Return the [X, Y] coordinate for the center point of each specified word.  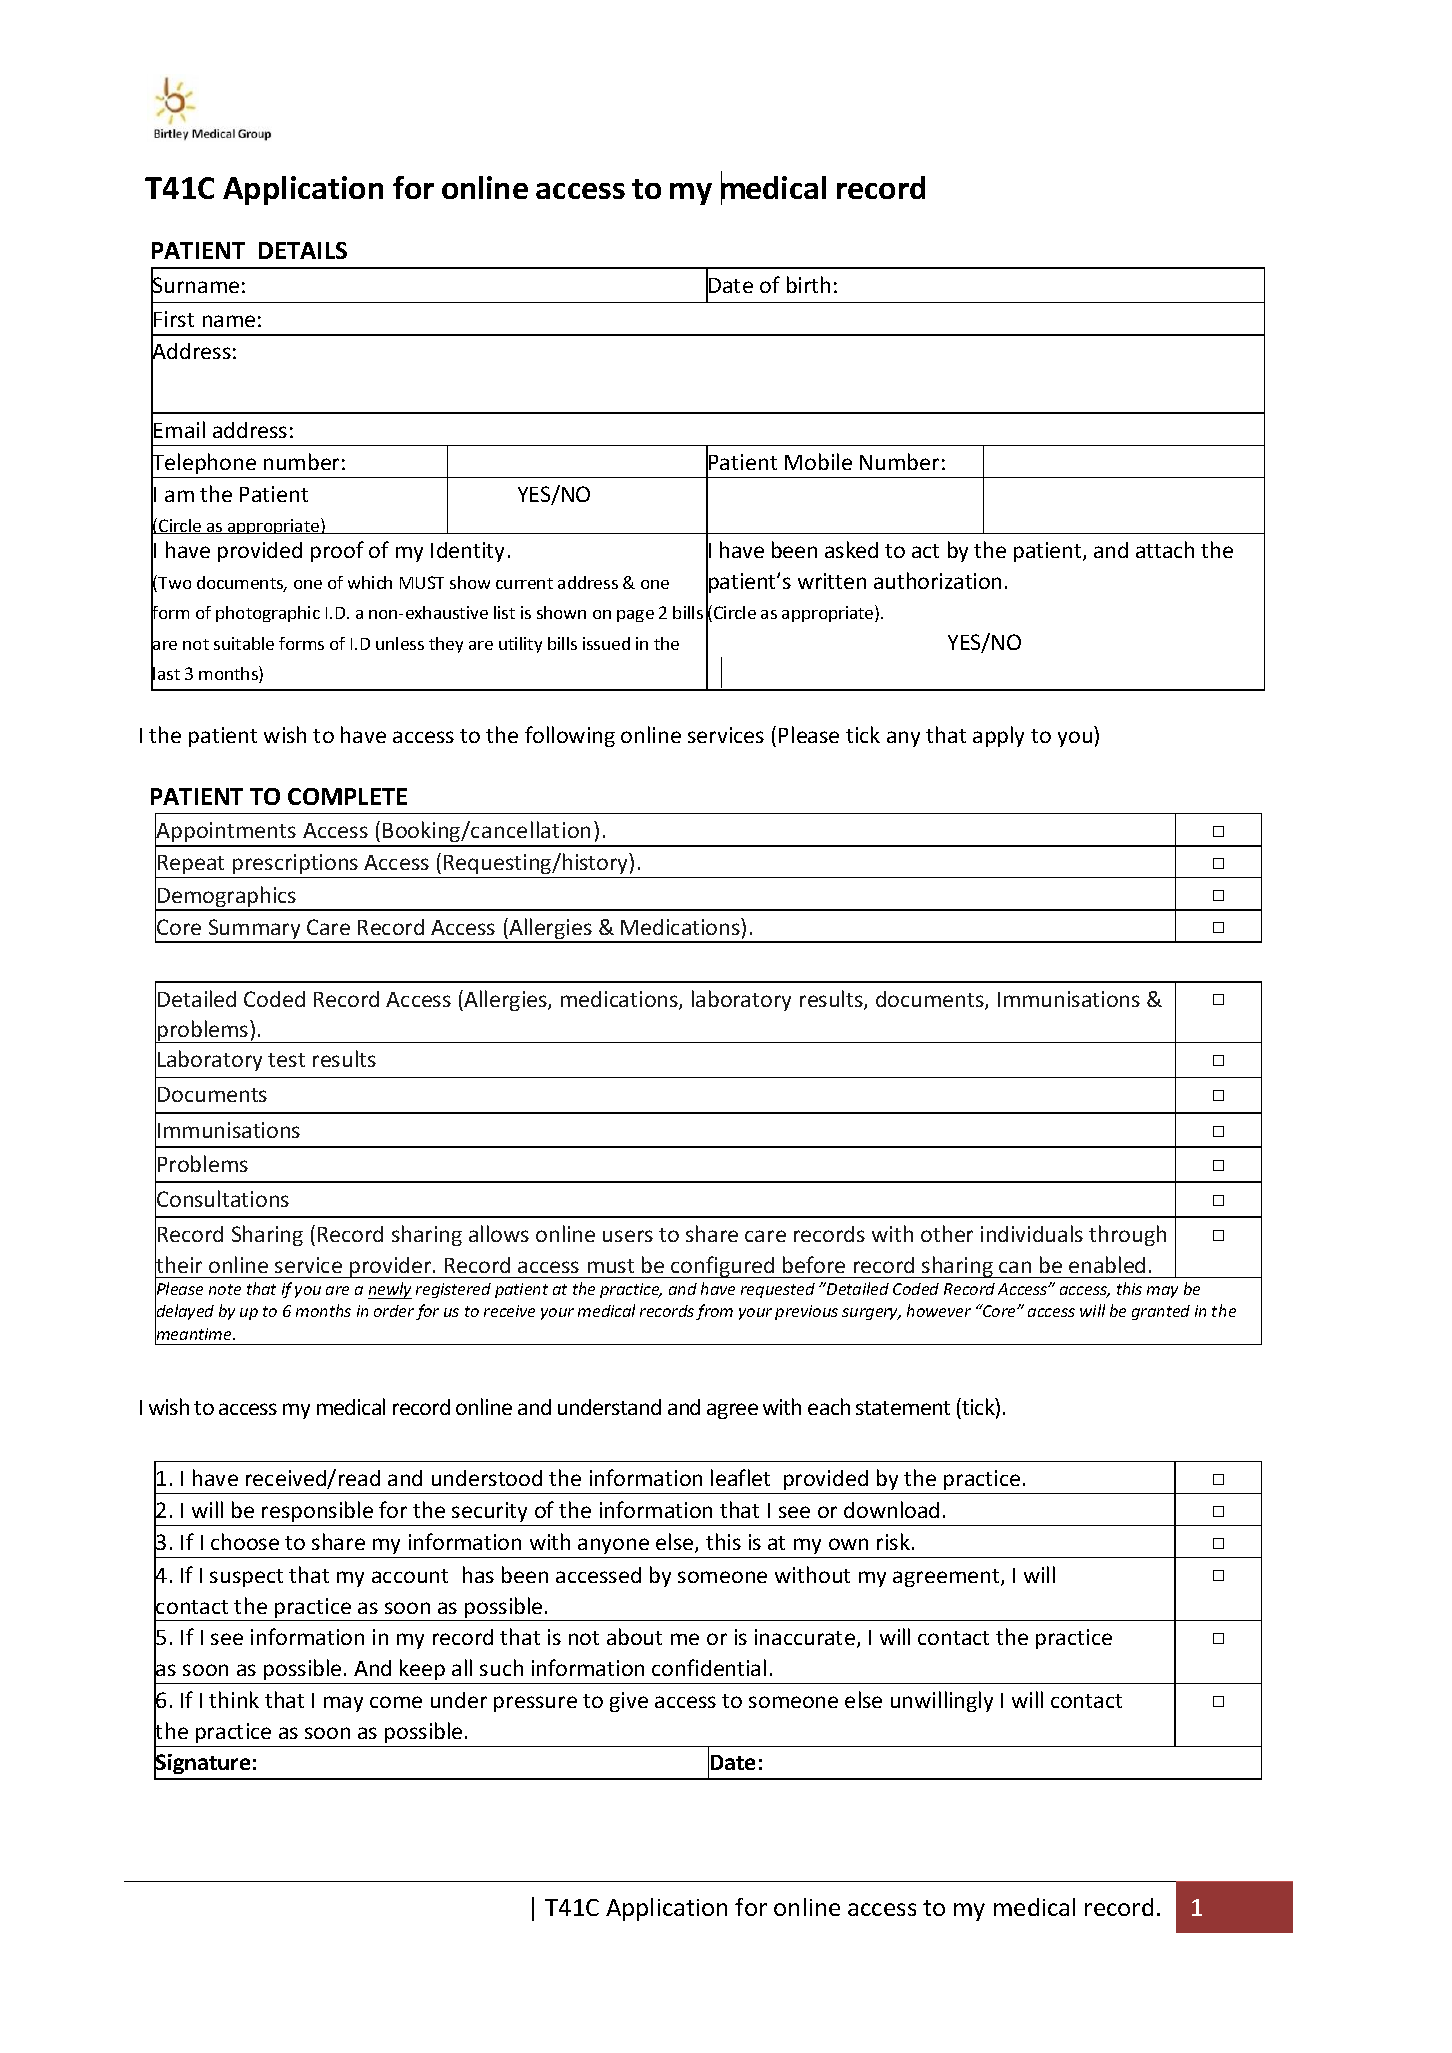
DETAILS [303, 250]
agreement [947, 1578]
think [234, 1699]
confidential [709, 1667]
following [570, 736]
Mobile [818, 461]
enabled [1107, 1264]
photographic [268, 614]
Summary [254, 930]
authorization [937, 580]
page [635, 616]
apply [998, 736]
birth [808, 284]
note [225, 1289]
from [714, 1312]
